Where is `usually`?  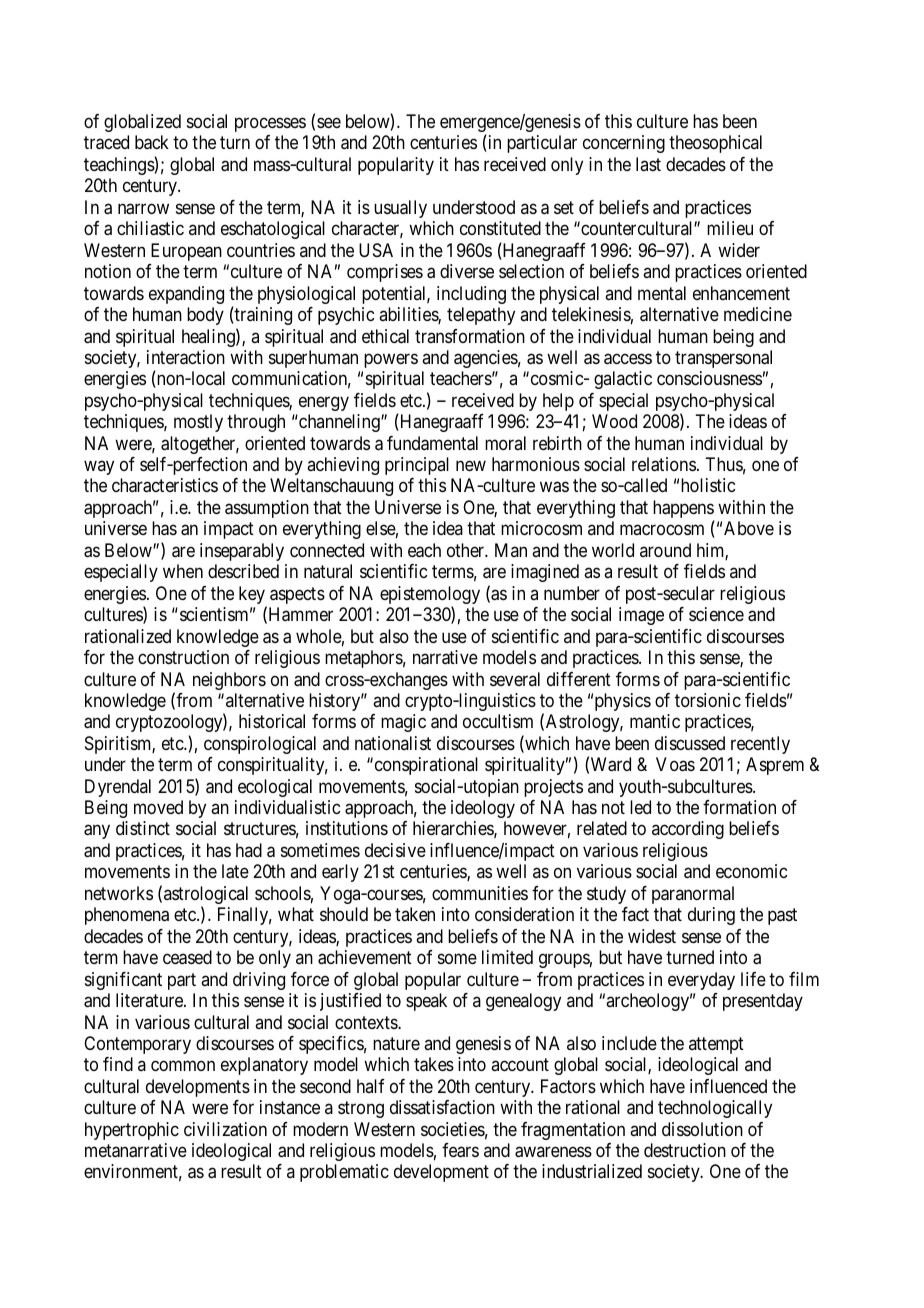
usually is located at coordinates (400, 209).
